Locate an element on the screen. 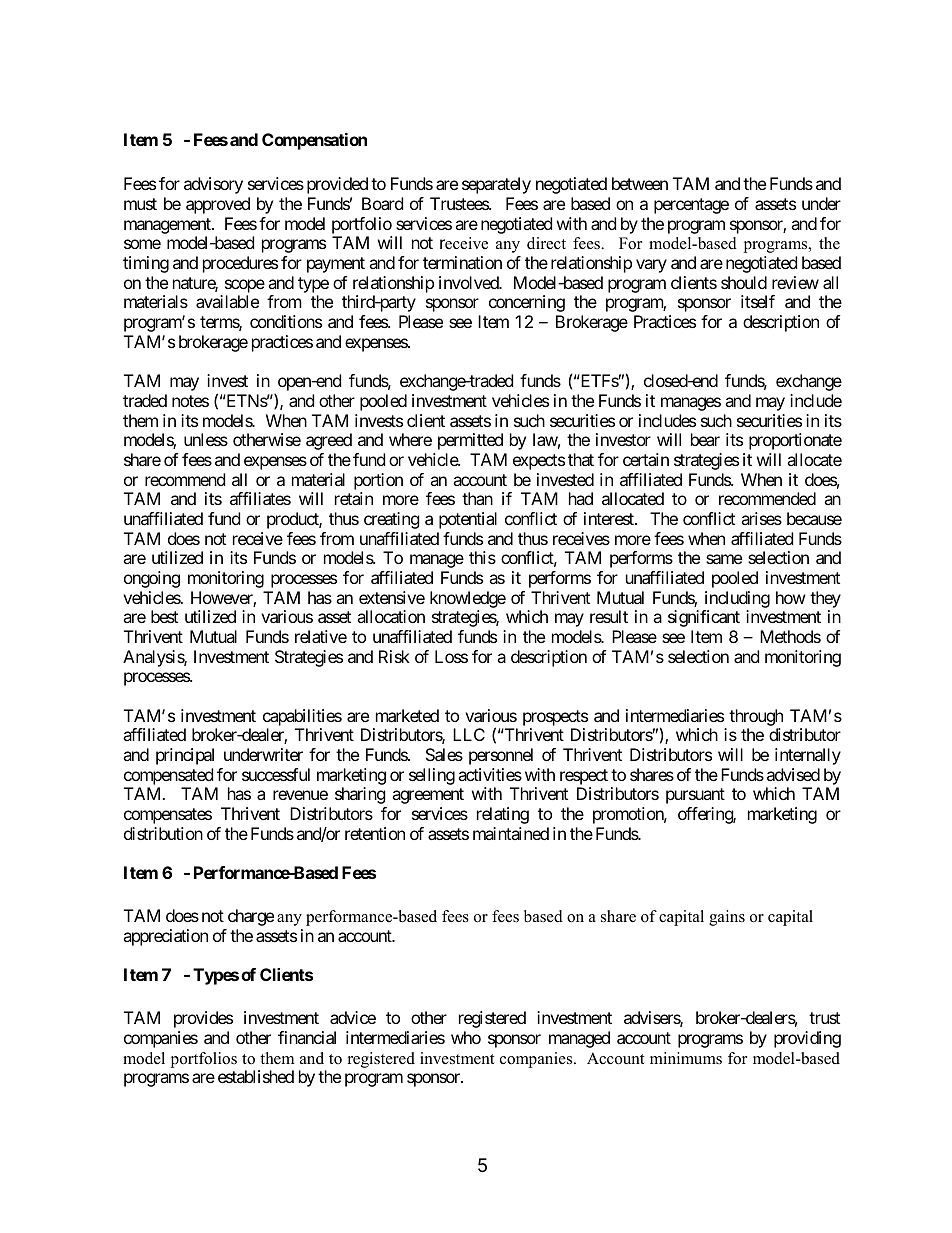  permitted is located at coordinates (470, 441).
